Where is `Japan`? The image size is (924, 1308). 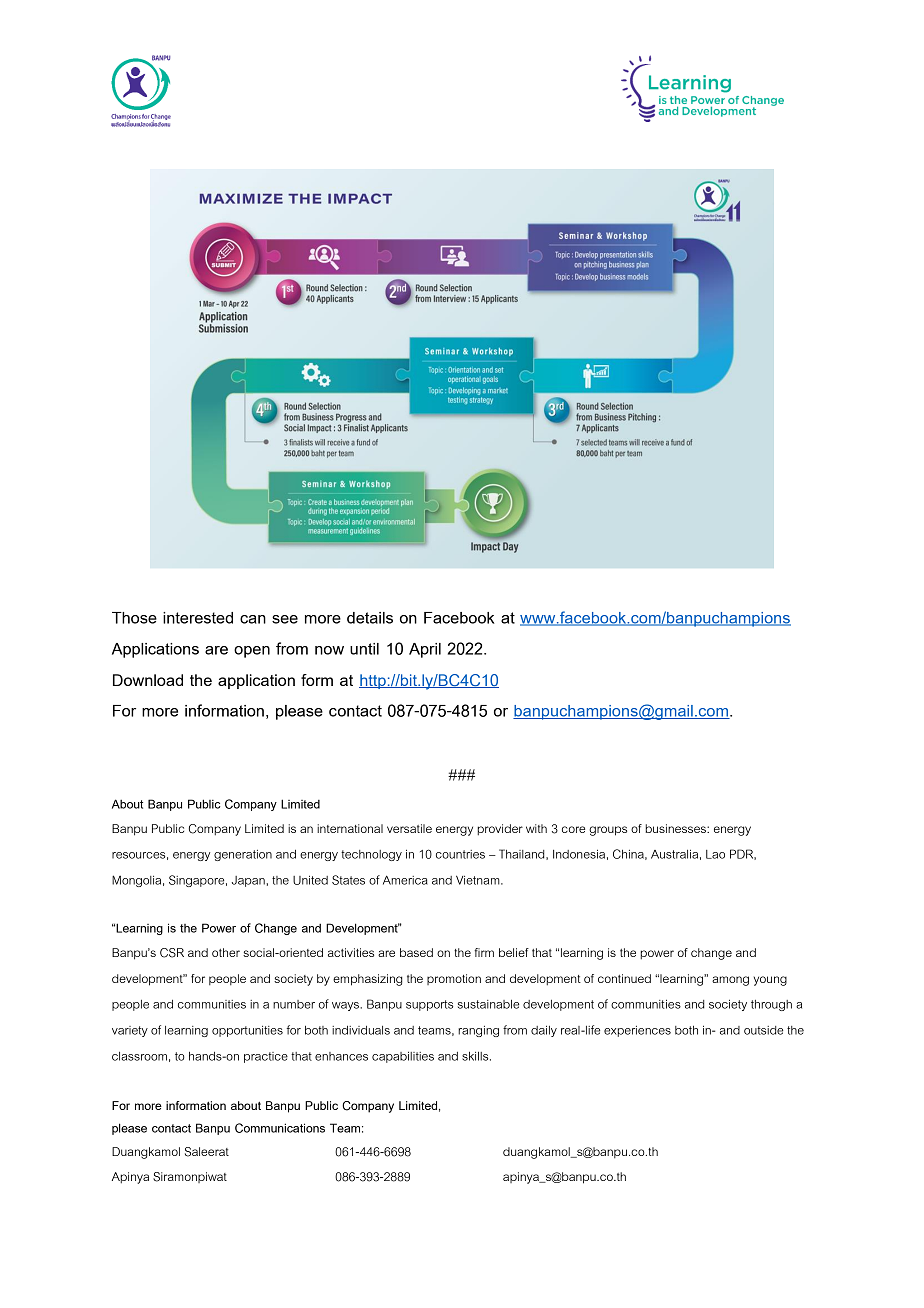 Japan is located at coordinates (249, 881).
